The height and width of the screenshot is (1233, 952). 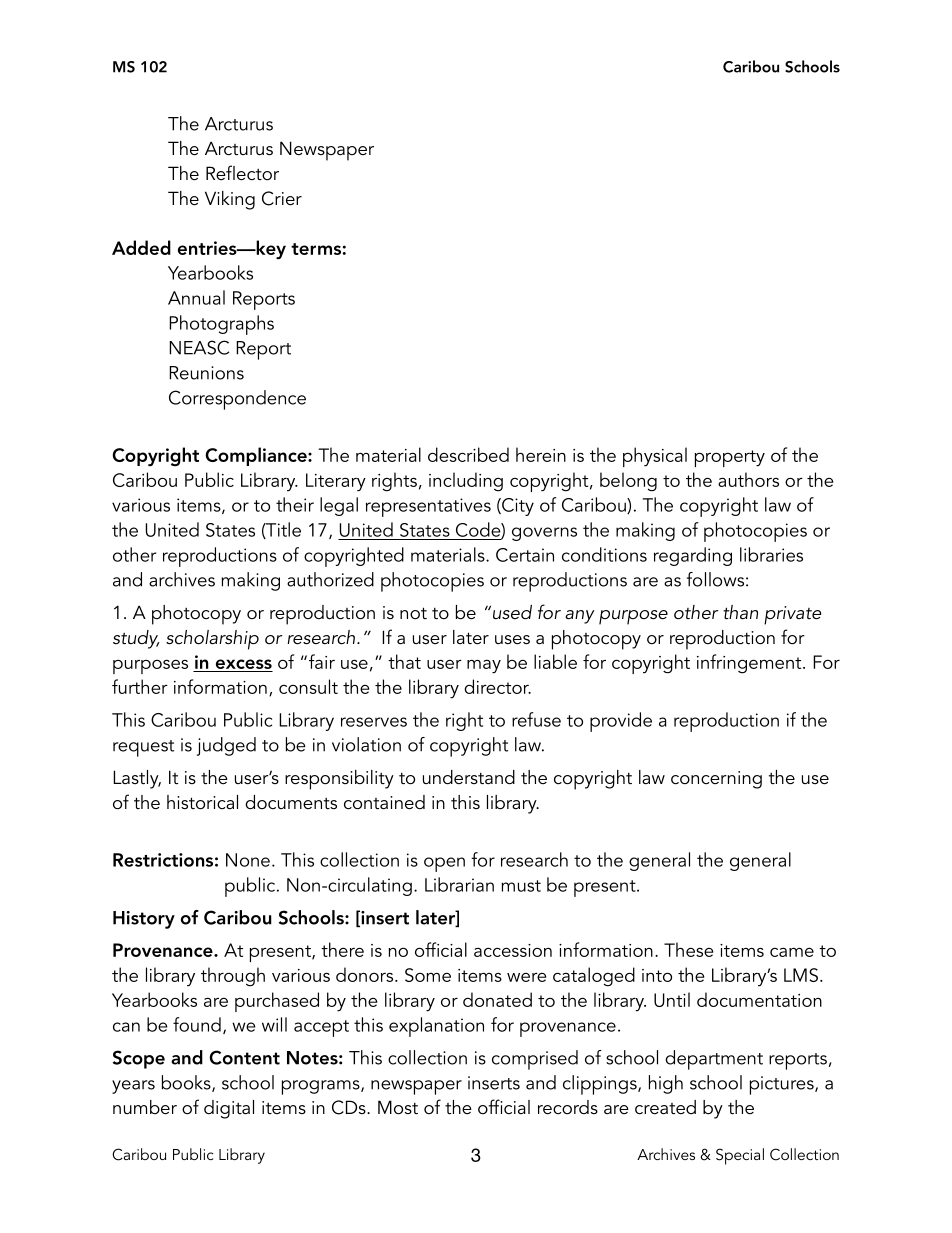 I want to click on Most, so click(x=398, y=1107).
